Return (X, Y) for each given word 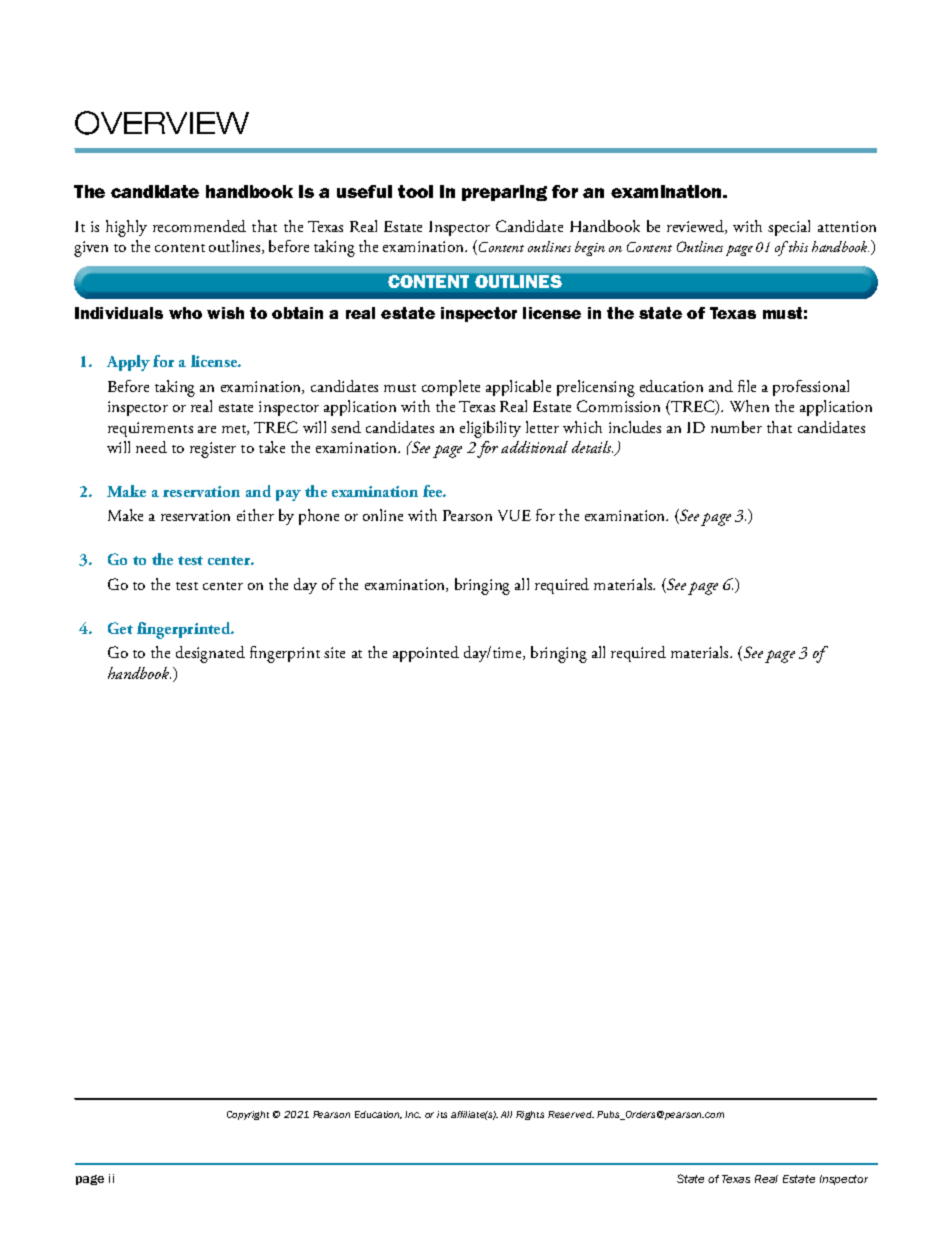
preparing (504, 193)
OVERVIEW (162, 123)
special (789, 228)
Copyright (248, 1115)
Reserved (571, 1114)
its (442, 1114)
